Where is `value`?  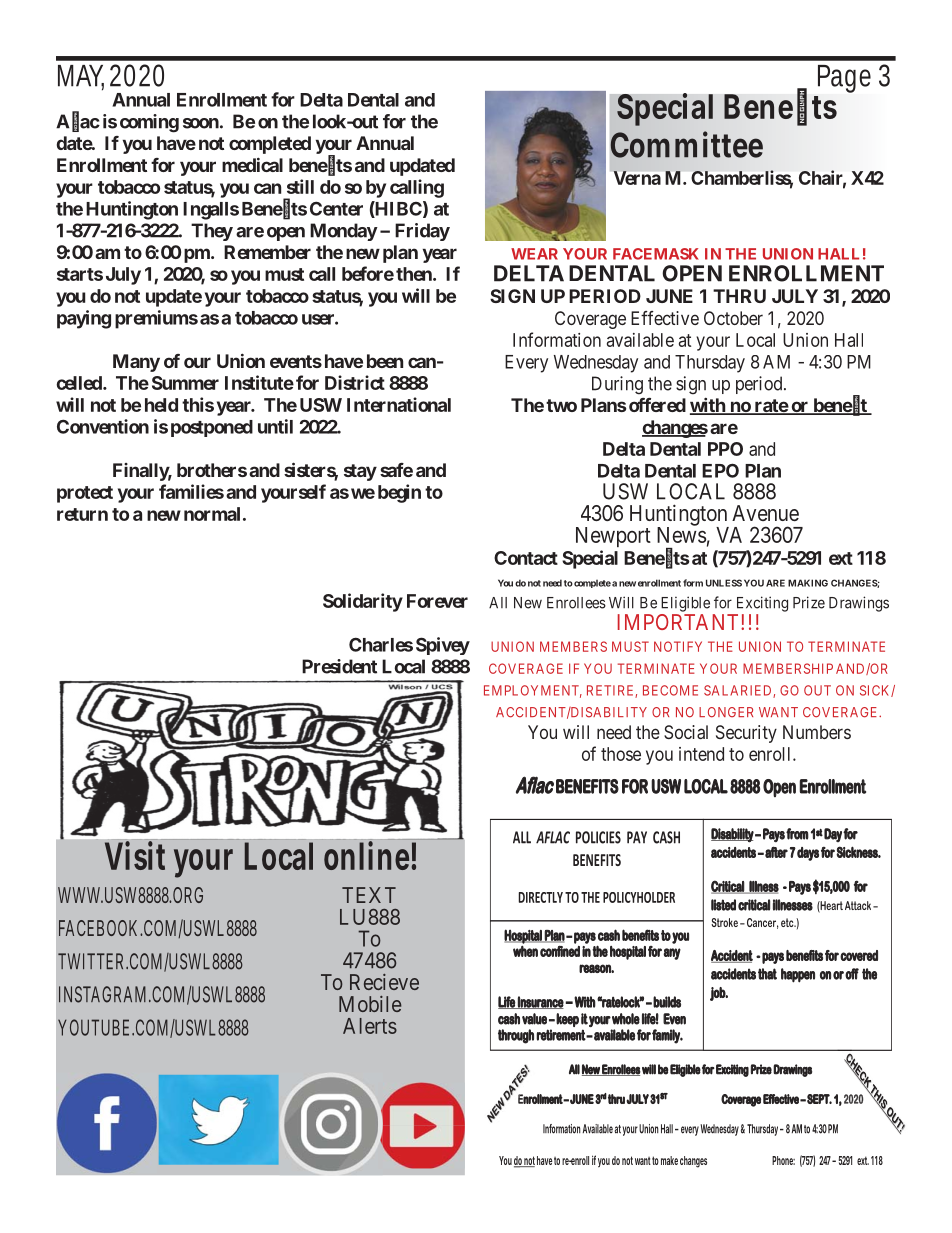 value is located at coordinates (534, 1019).
